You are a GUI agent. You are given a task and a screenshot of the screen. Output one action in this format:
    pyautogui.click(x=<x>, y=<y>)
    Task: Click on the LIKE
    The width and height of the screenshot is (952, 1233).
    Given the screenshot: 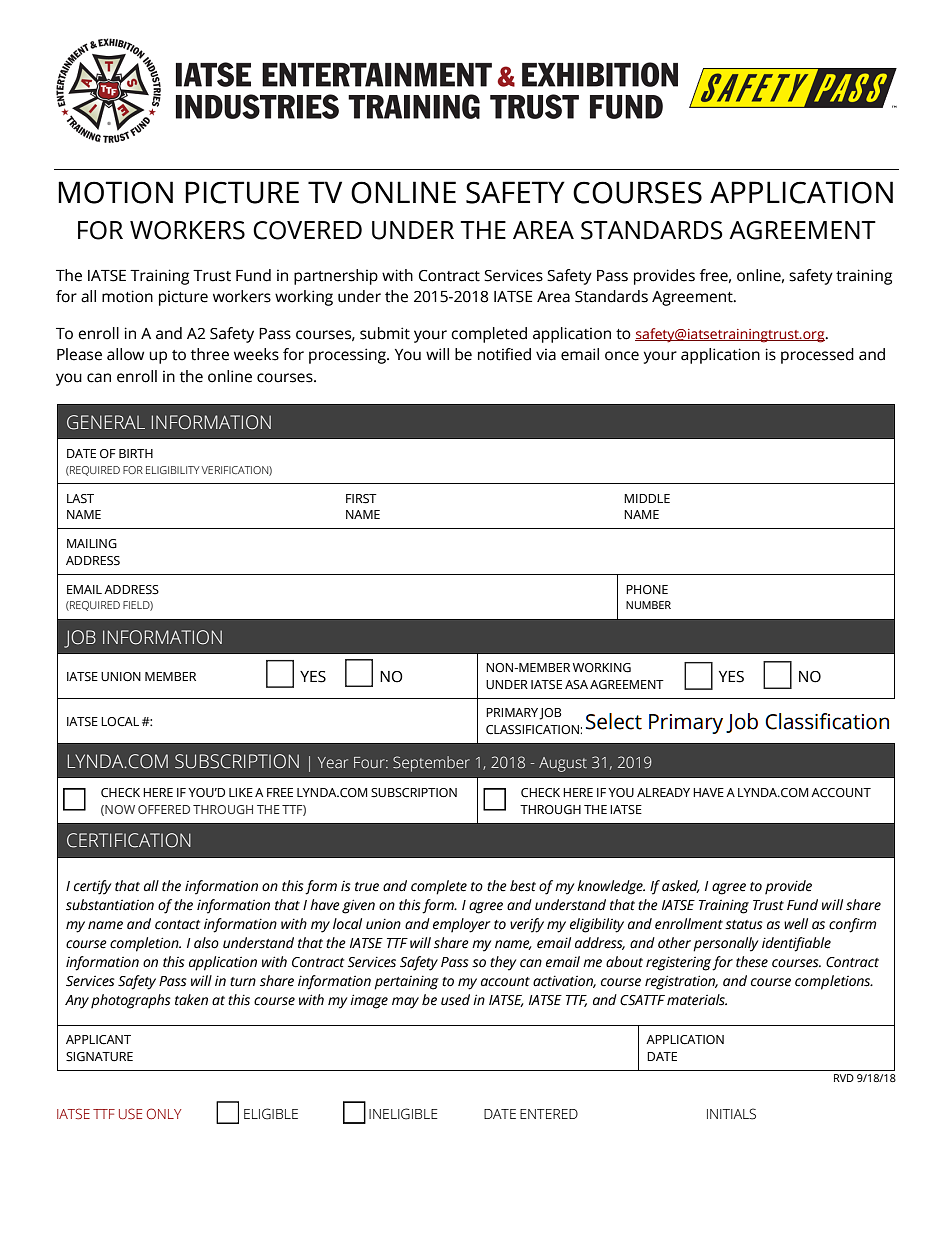 What is the action you would take?
    pyautogui.click(x=241, y=792)
